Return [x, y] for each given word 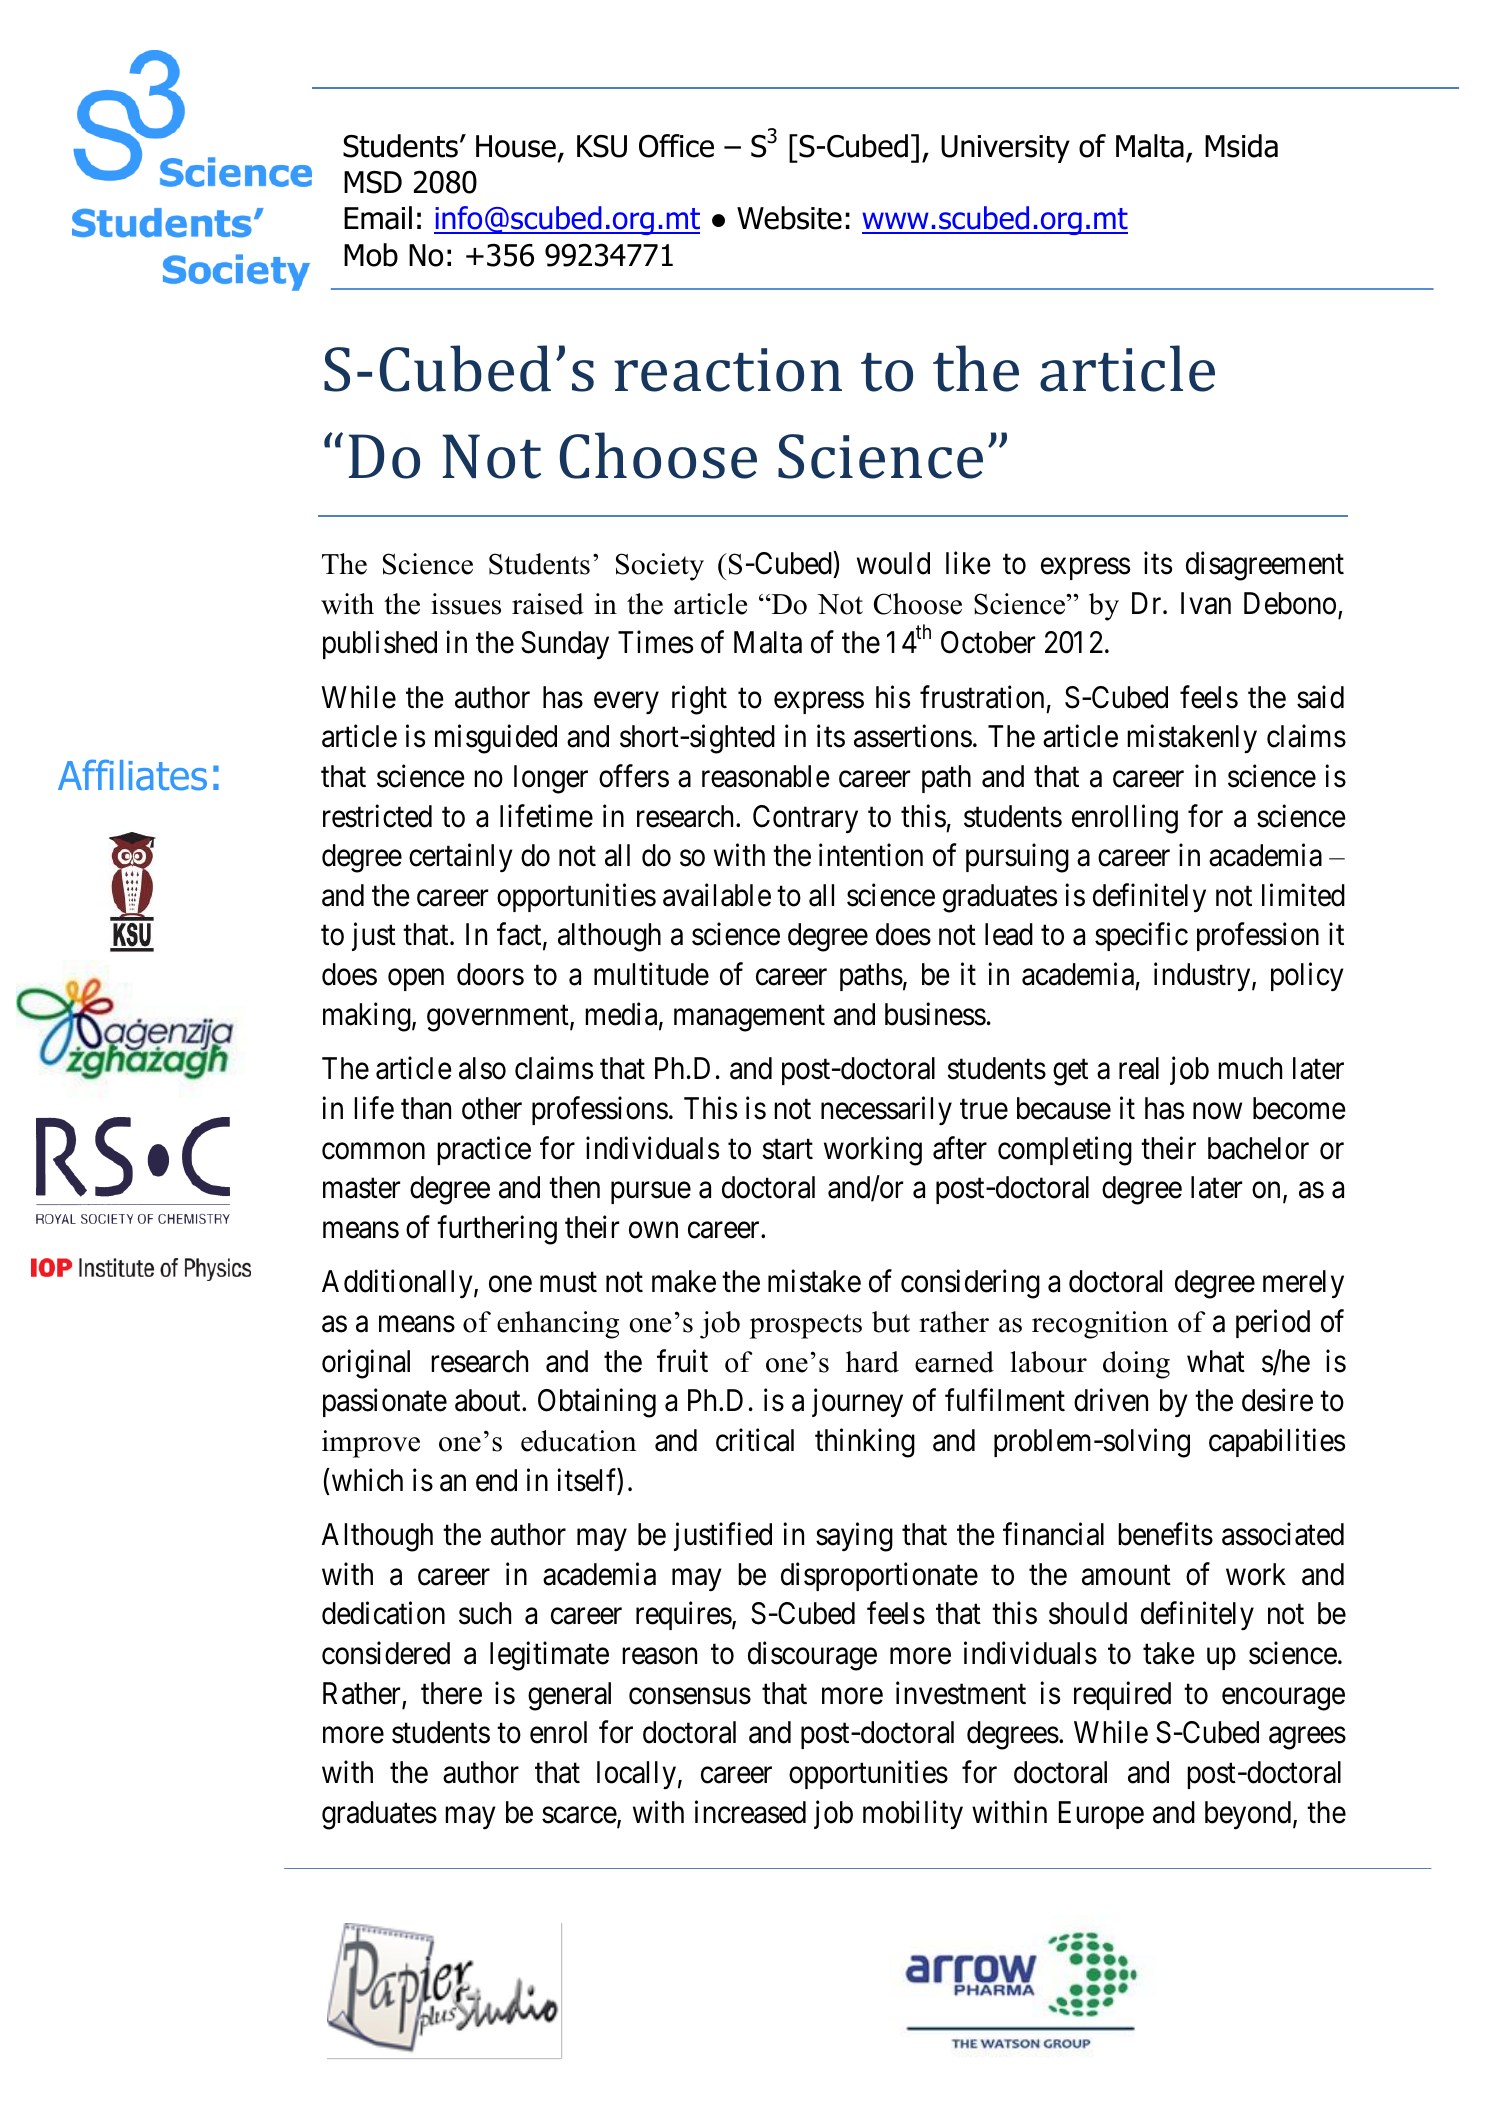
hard [872, 1362]
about [489, 1400]
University [1005, 149]
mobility [913, 1814]
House [516, 146]
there [451, 1693]
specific [1141, 937]
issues [466, 604]
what [1216, 1361]
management [749, 1018]
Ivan [1206, 603]
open [416, 980]
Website [789, 218]
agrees [1307, 1739]
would [893, 563]
